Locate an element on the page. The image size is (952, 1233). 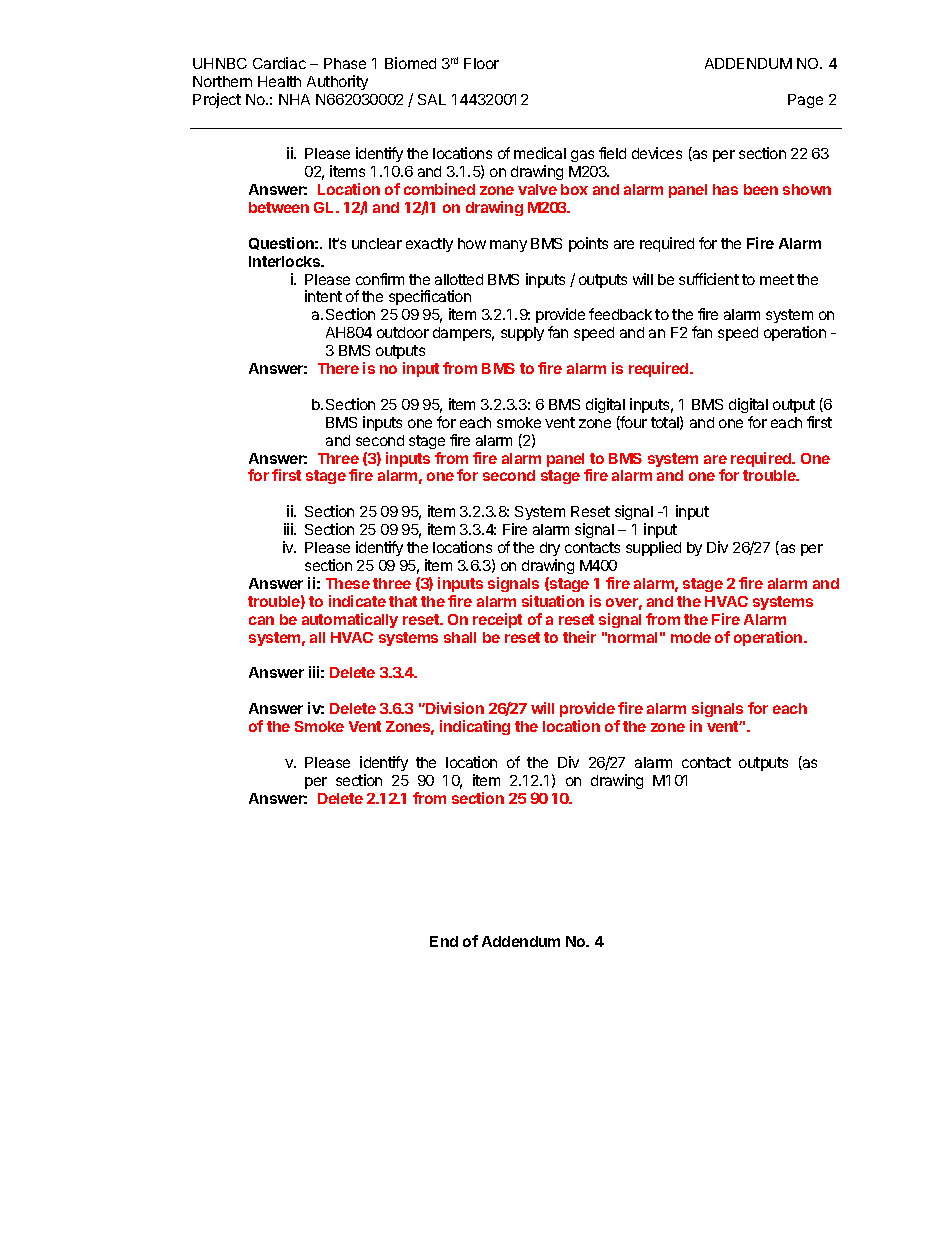
There is located at coordinates (338, 368).
